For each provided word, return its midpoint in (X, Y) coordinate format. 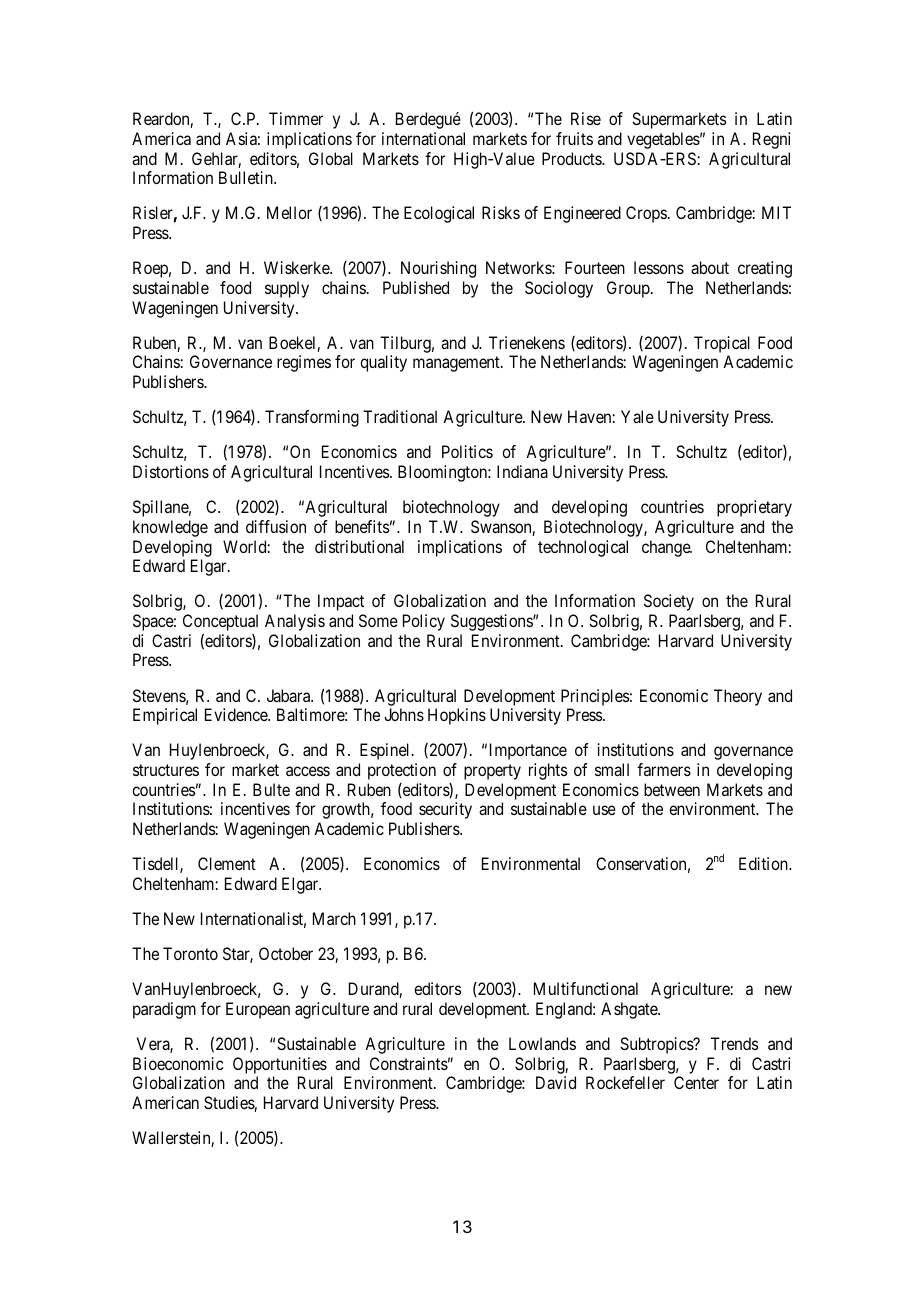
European (258, 1010)
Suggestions (492, 622)
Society (669, 602)
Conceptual (220, 622)
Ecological (439, 214)
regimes (304, 363)
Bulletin (247, 177)
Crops (646, 214)
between (672, 789)
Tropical (722, 344)
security (445, 810)
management (457, 364)
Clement (227, 863)
